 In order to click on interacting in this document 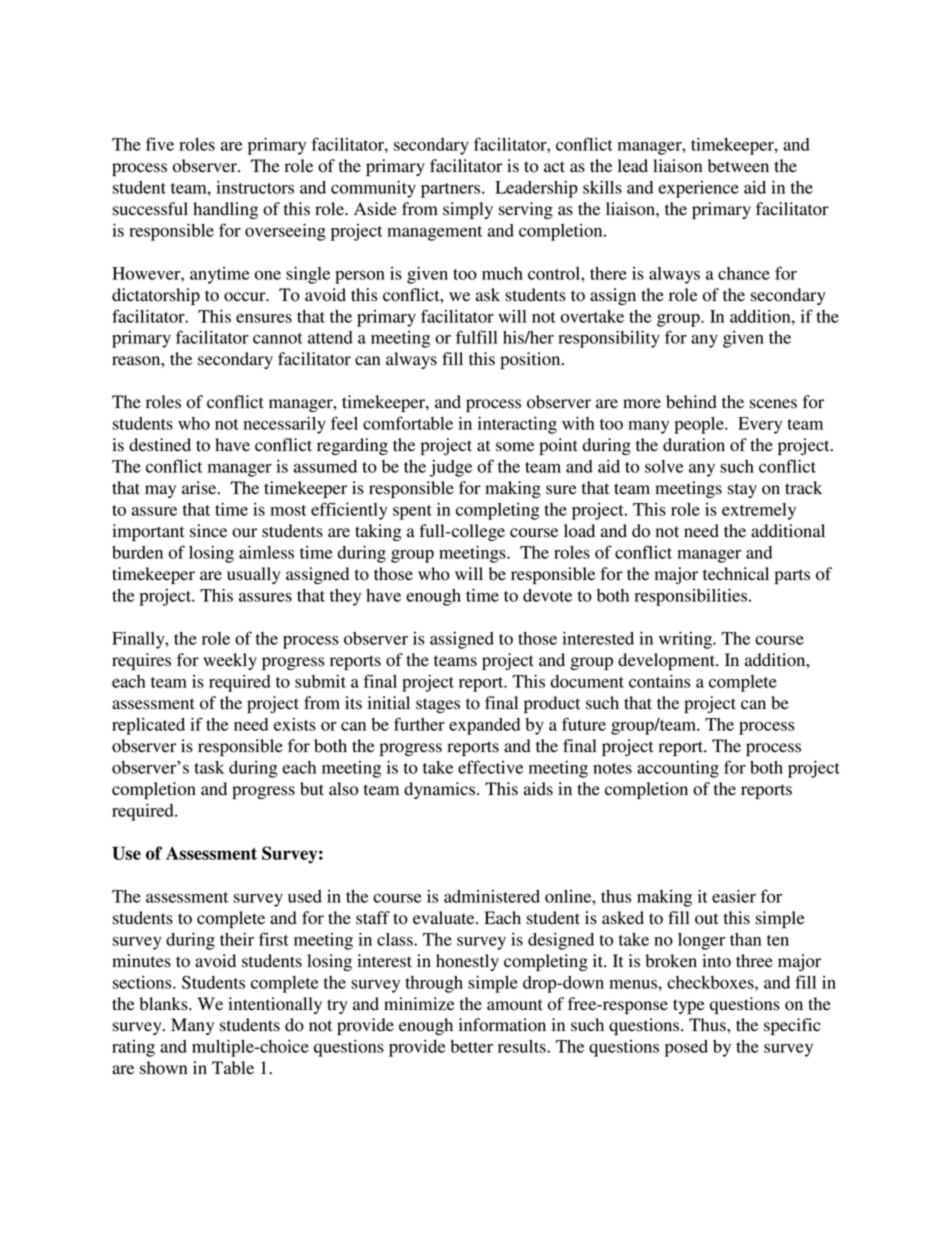, I will do `click(517, 425)`.
